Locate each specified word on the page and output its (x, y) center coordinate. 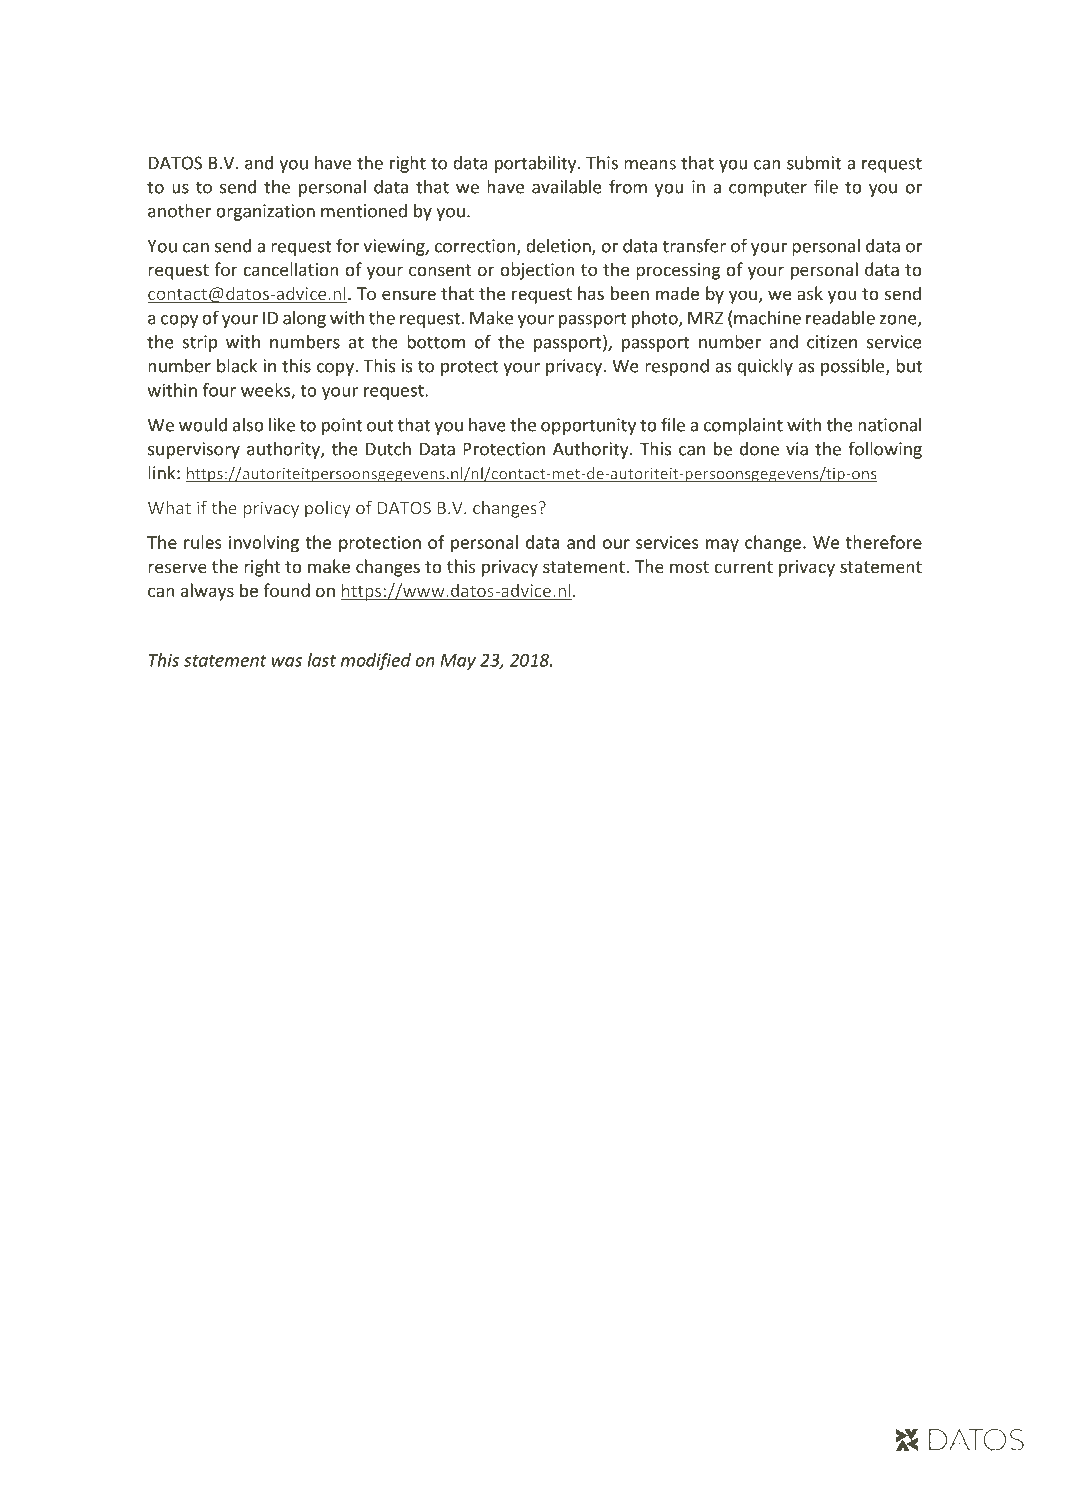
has (591, 293)
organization (265, 212)
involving (264, 544)
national (889, 425)
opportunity (588, 426)
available (567, 187)
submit (814, 163)
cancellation (291, 269)
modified (376, 661)
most (689, 567)
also (248, 425)
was (287, 662)
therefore (884, 542)
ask (810, 293)
